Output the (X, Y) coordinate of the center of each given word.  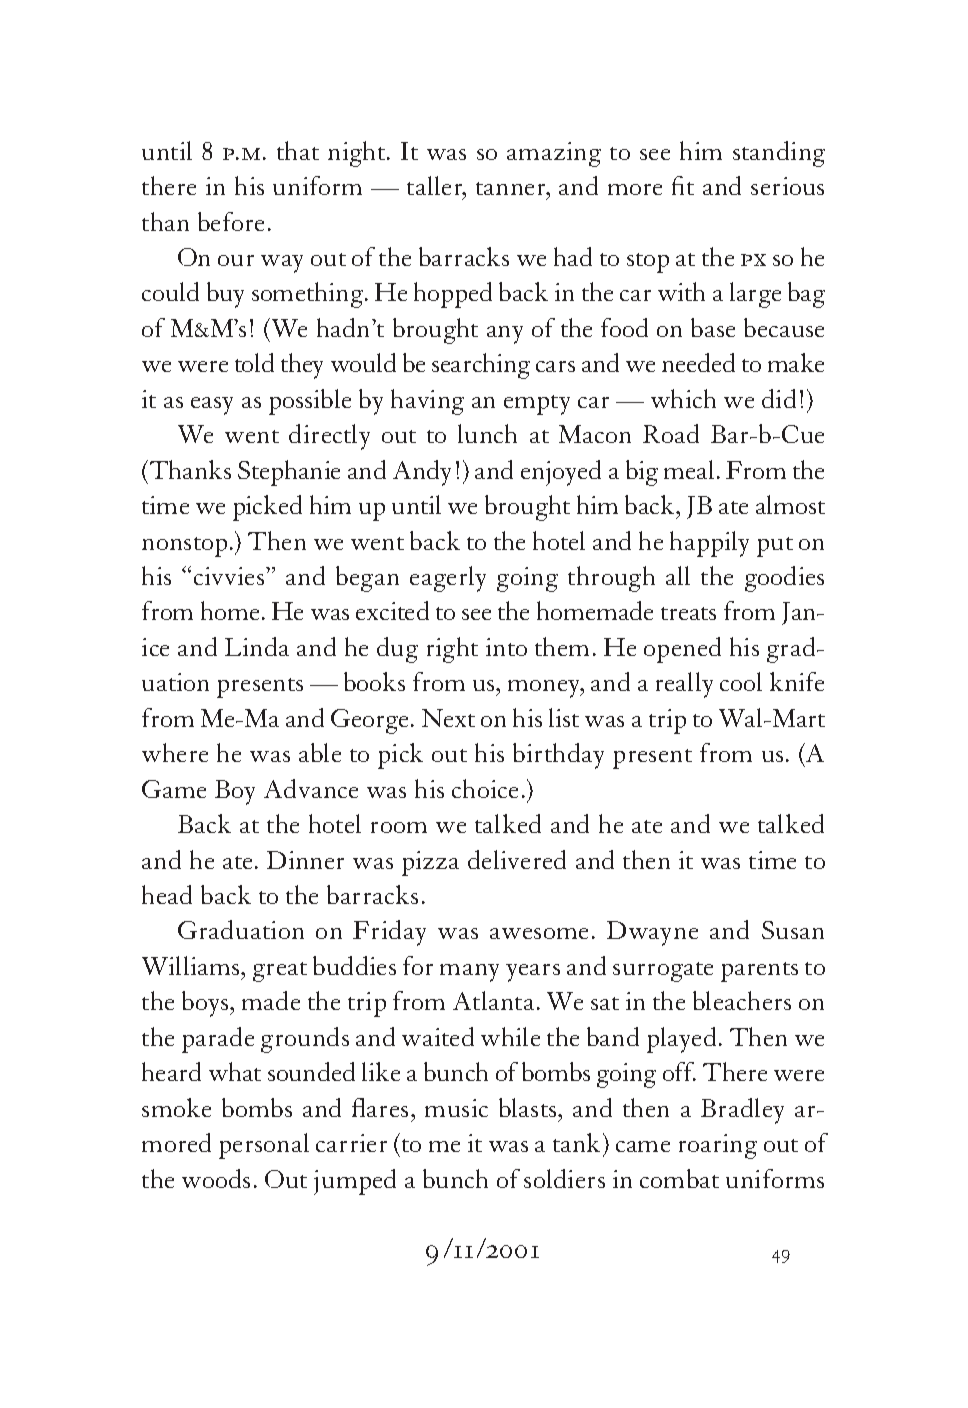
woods (216, 1178)
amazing (554, 154)
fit (683, 185)
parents (759, 972)
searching (481, 366)
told (254, 362)
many (469, 973)
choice (485, 788)
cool (741, 681)
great (280, 972)
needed (698, 362)
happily (709, 544)
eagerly (448, 579)
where (175, 752)
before (231, 221)
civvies (230, 576)
